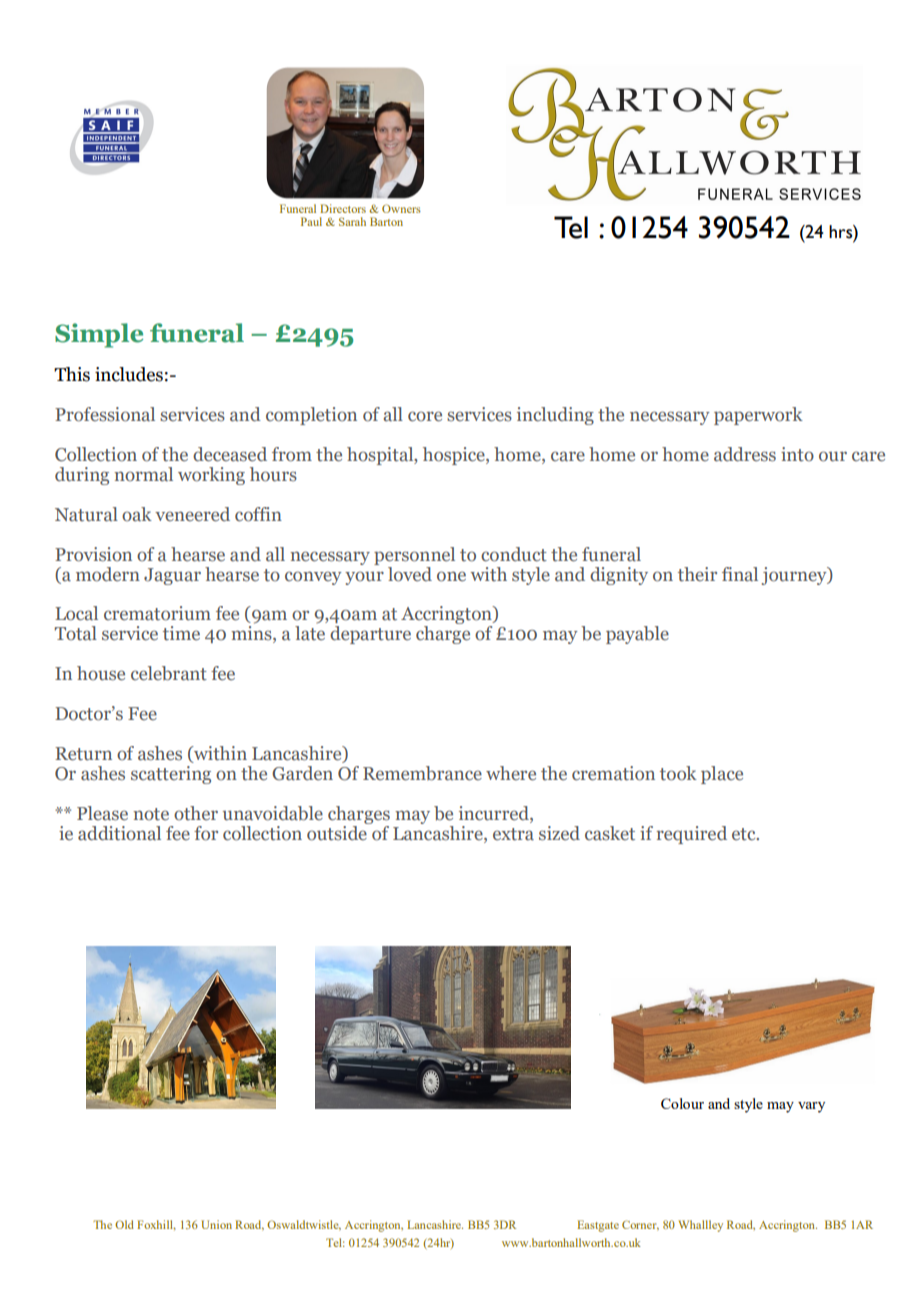 The image size is (924, 1308). I want to click on additional, so click(119, 833).
